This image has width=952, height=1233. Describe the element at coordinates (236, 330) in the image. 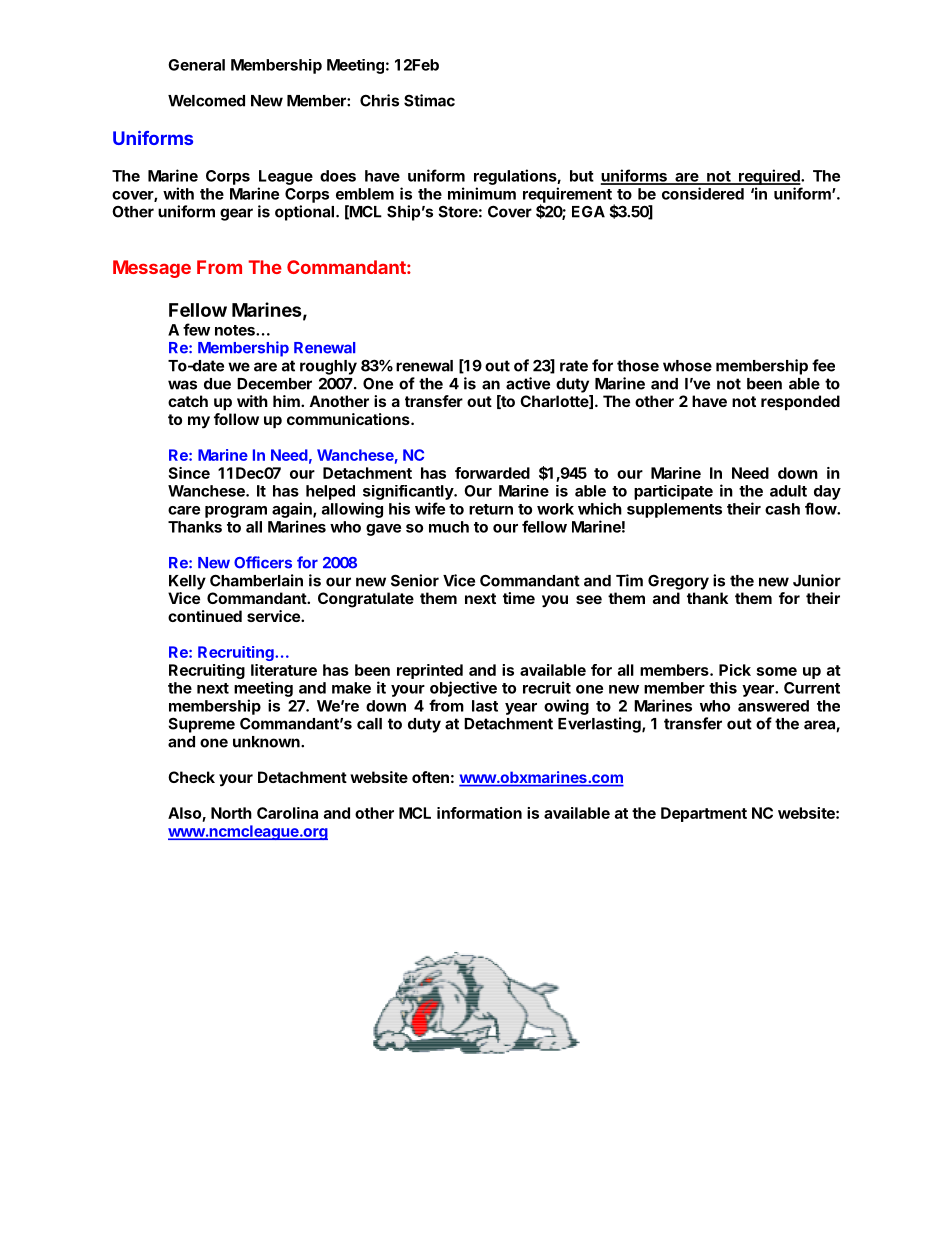

I see `notes` at that location.
